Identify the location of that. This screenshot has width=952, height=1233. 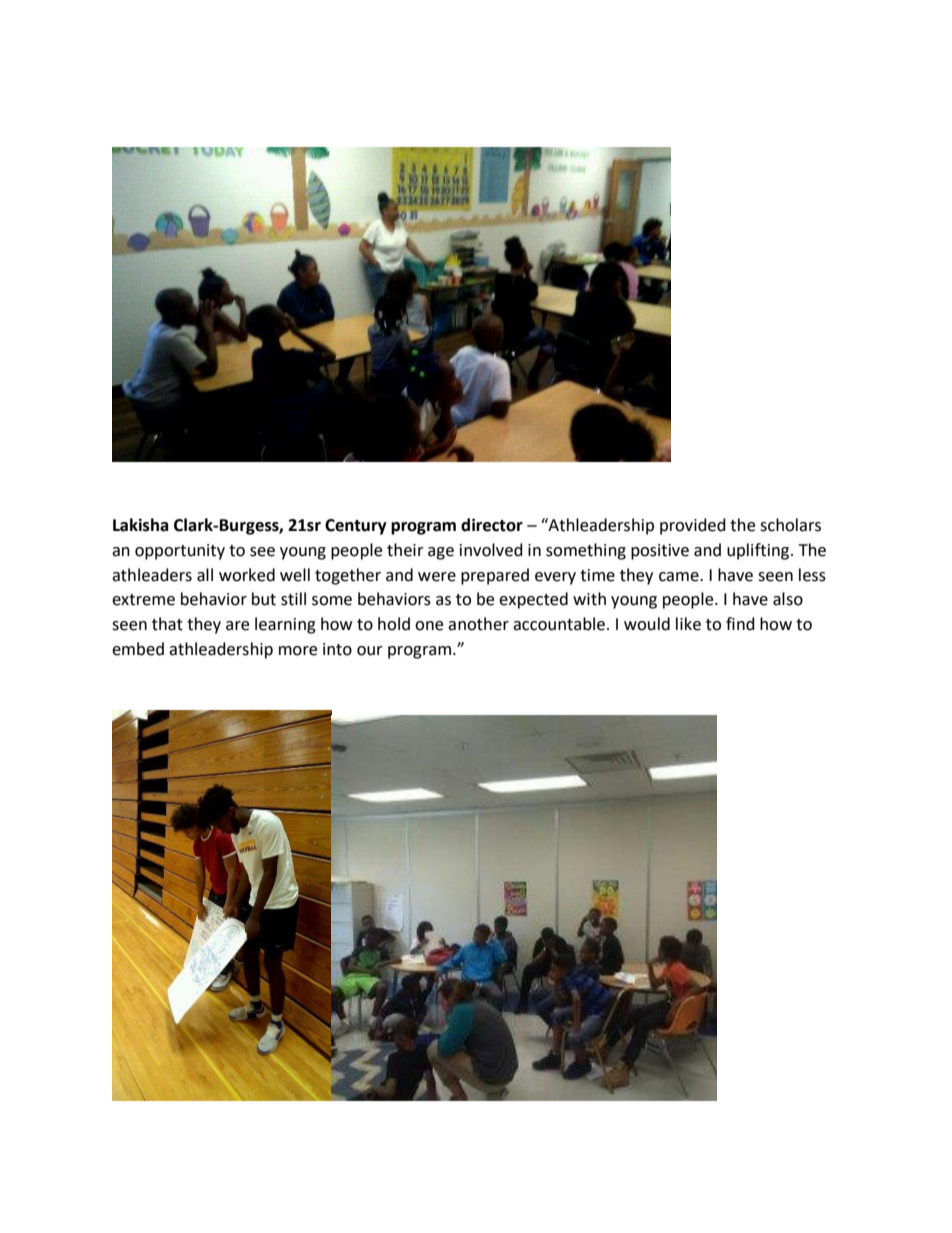
(167, 624).
